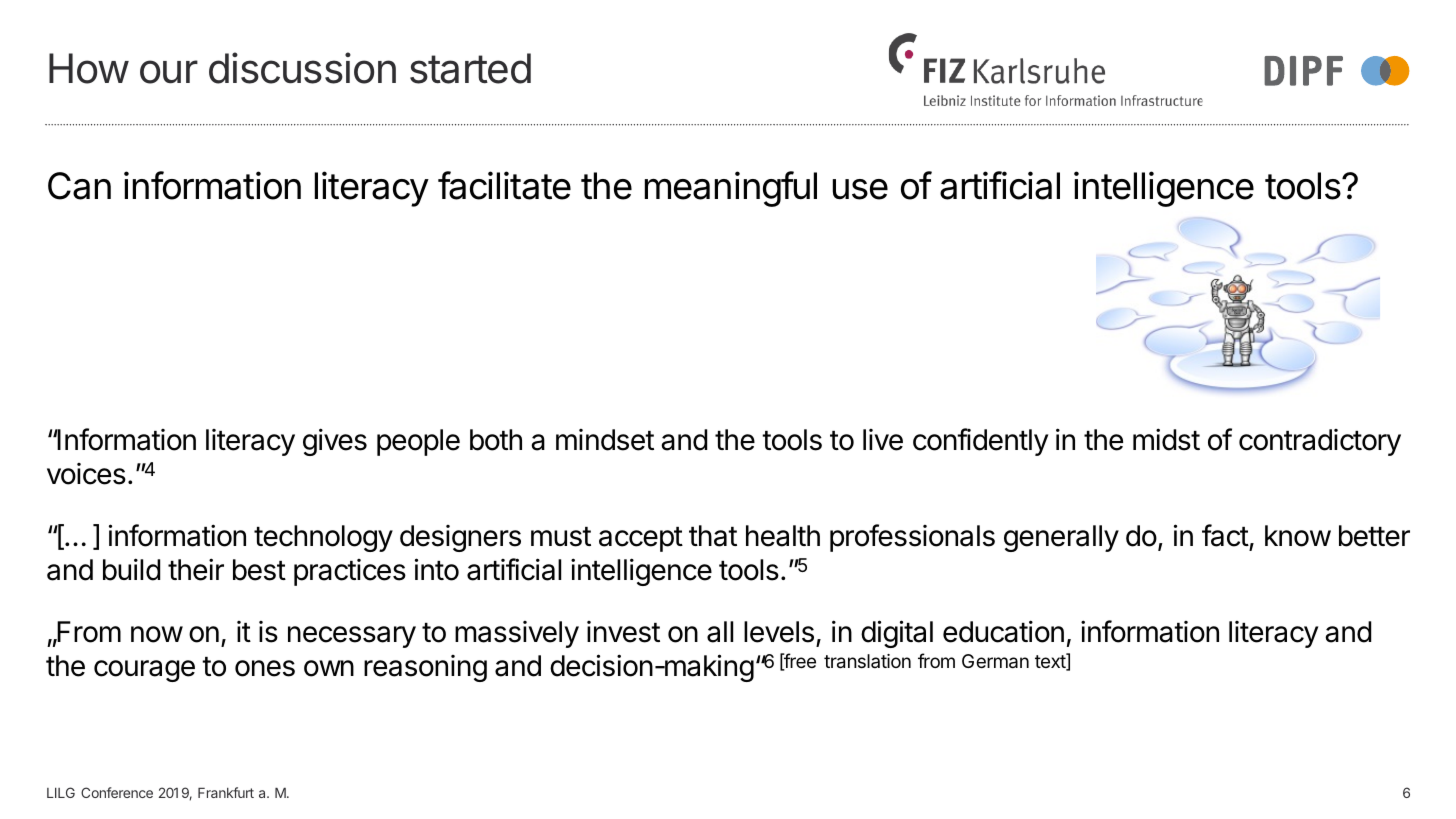 This screenshot has height=819, width=1456. What do you see at coordinates (226, 792) in the screenshot?
I see `Frankfurt` at bounding box center [226, 792].
